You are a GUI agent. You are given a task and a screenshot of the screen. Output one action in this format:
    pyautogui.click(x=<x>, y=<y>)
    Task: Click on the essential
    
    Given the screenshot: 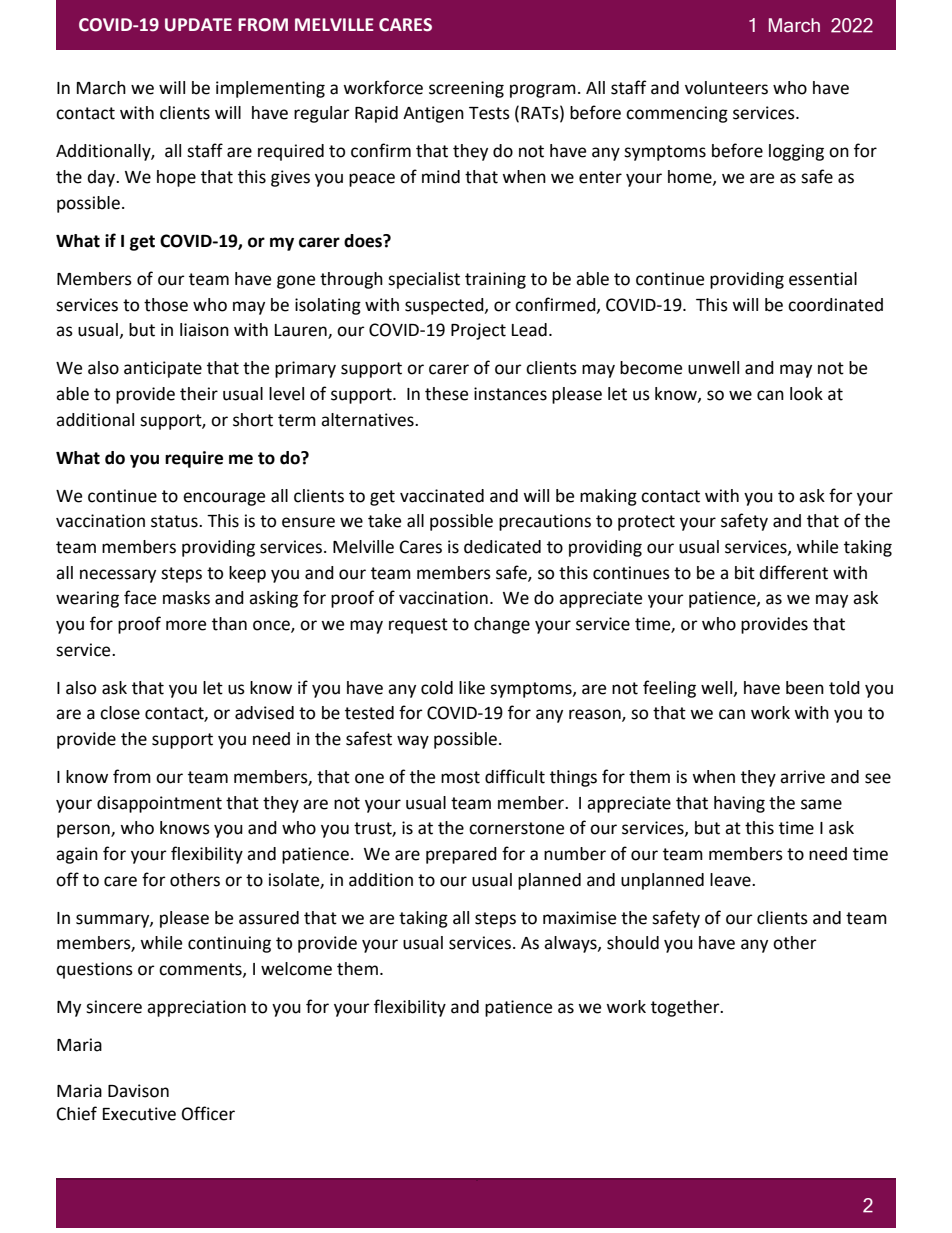 What is the action you would take?
    pyautogui.click(x=823, y=279)
